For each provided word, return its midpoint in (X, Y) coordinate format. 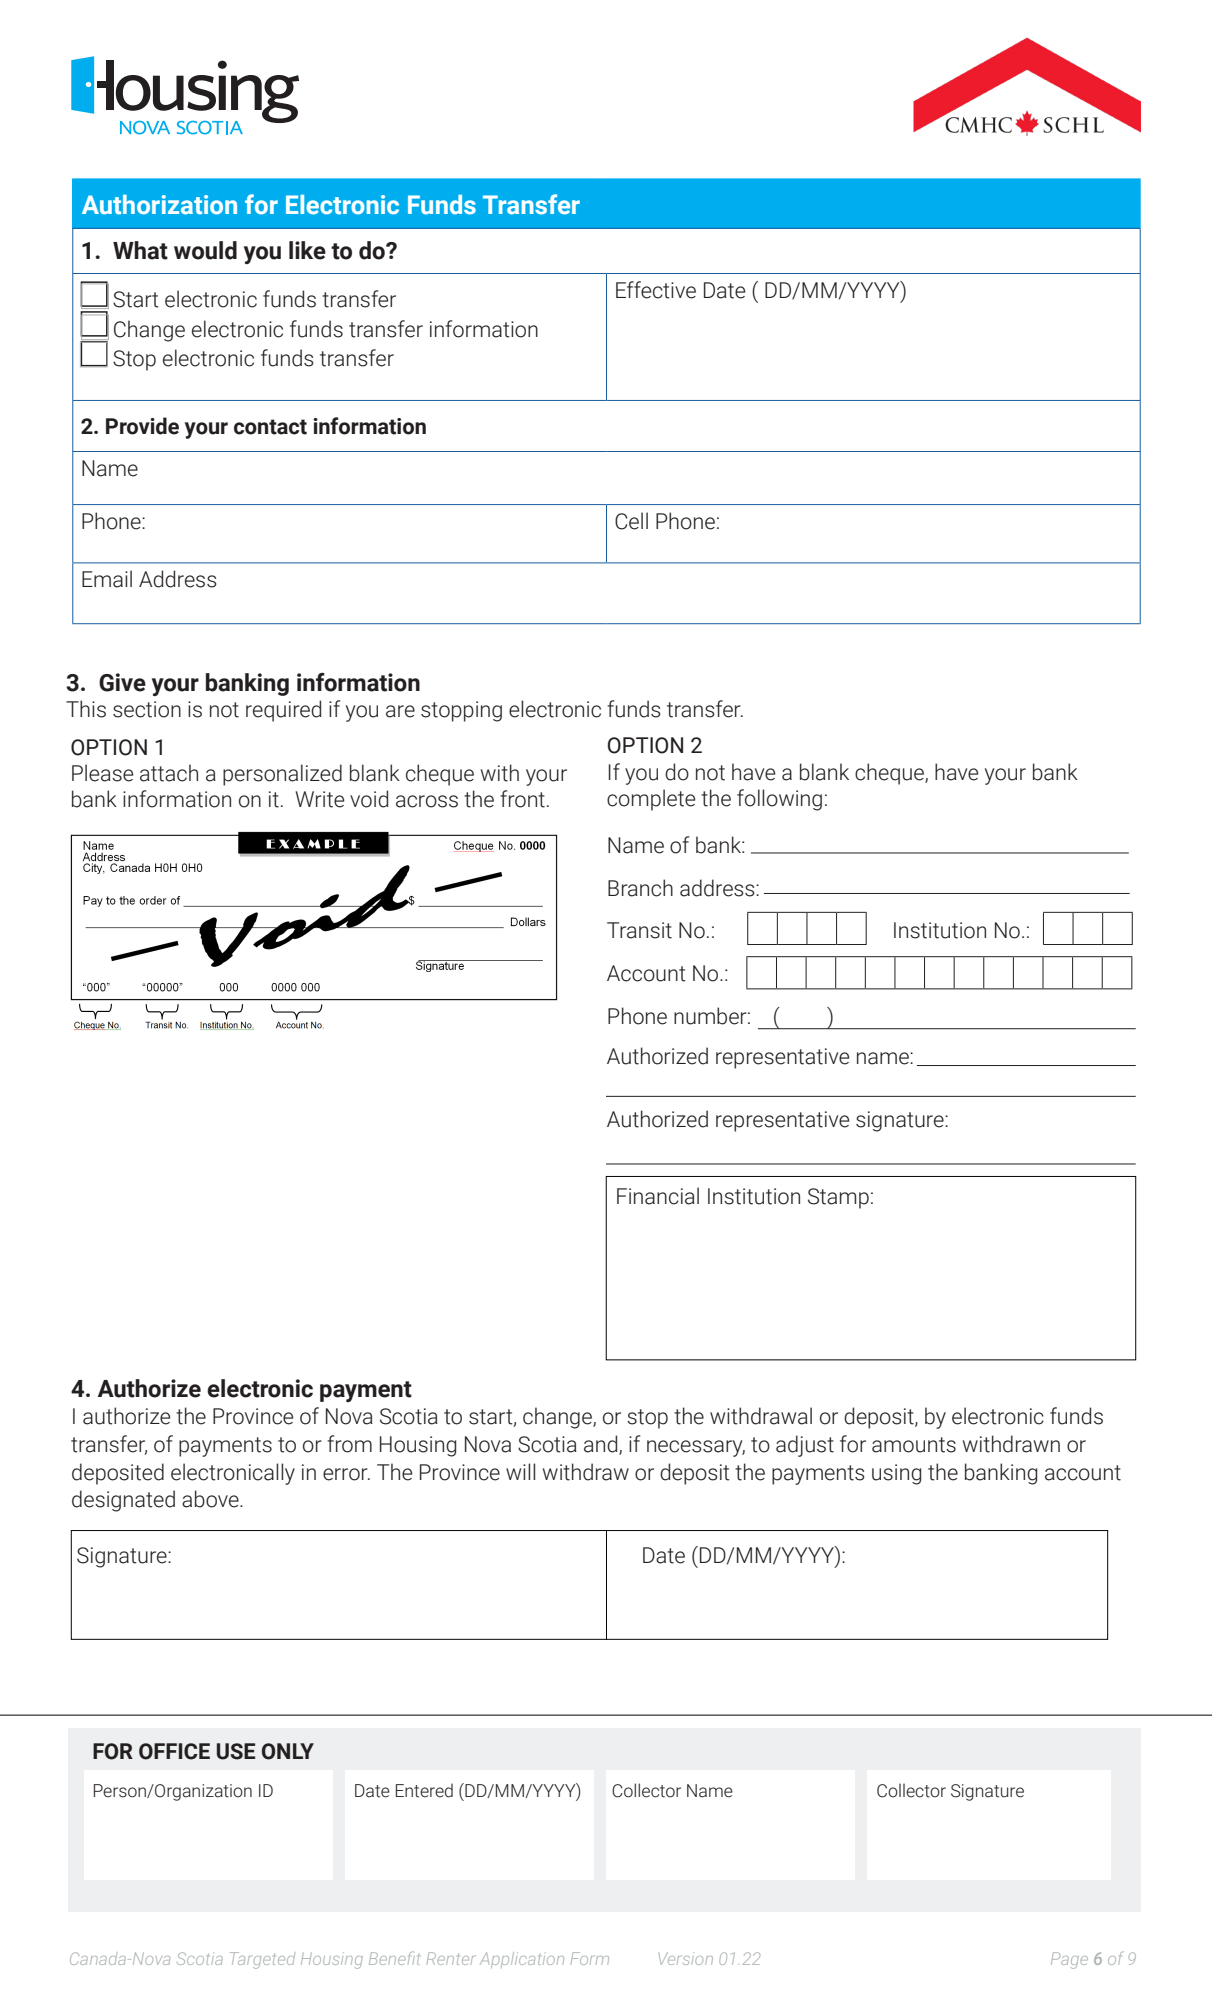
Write (319, 799)
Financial (658, 1196)
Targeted (262, 1960)
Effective (656, 290)
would (205, 250)
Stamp (838, 1198)
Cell (631, 521)
